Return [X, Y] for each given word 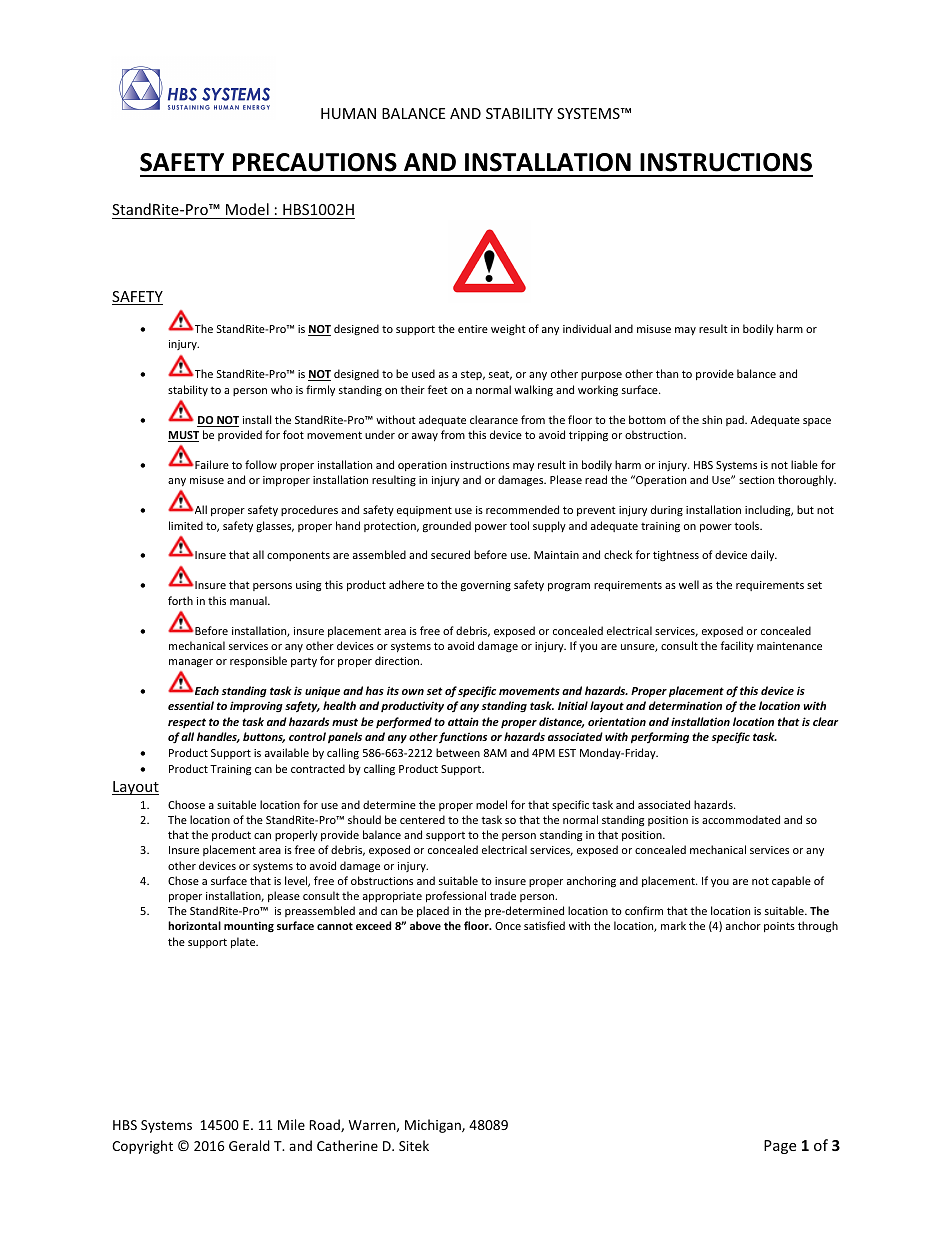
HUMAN [348, 113]
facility [737, 646]
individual [587, 328]
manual [249, 600]
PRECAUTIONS [315, 162]
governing [486, 586]
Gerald [249, 1145]
